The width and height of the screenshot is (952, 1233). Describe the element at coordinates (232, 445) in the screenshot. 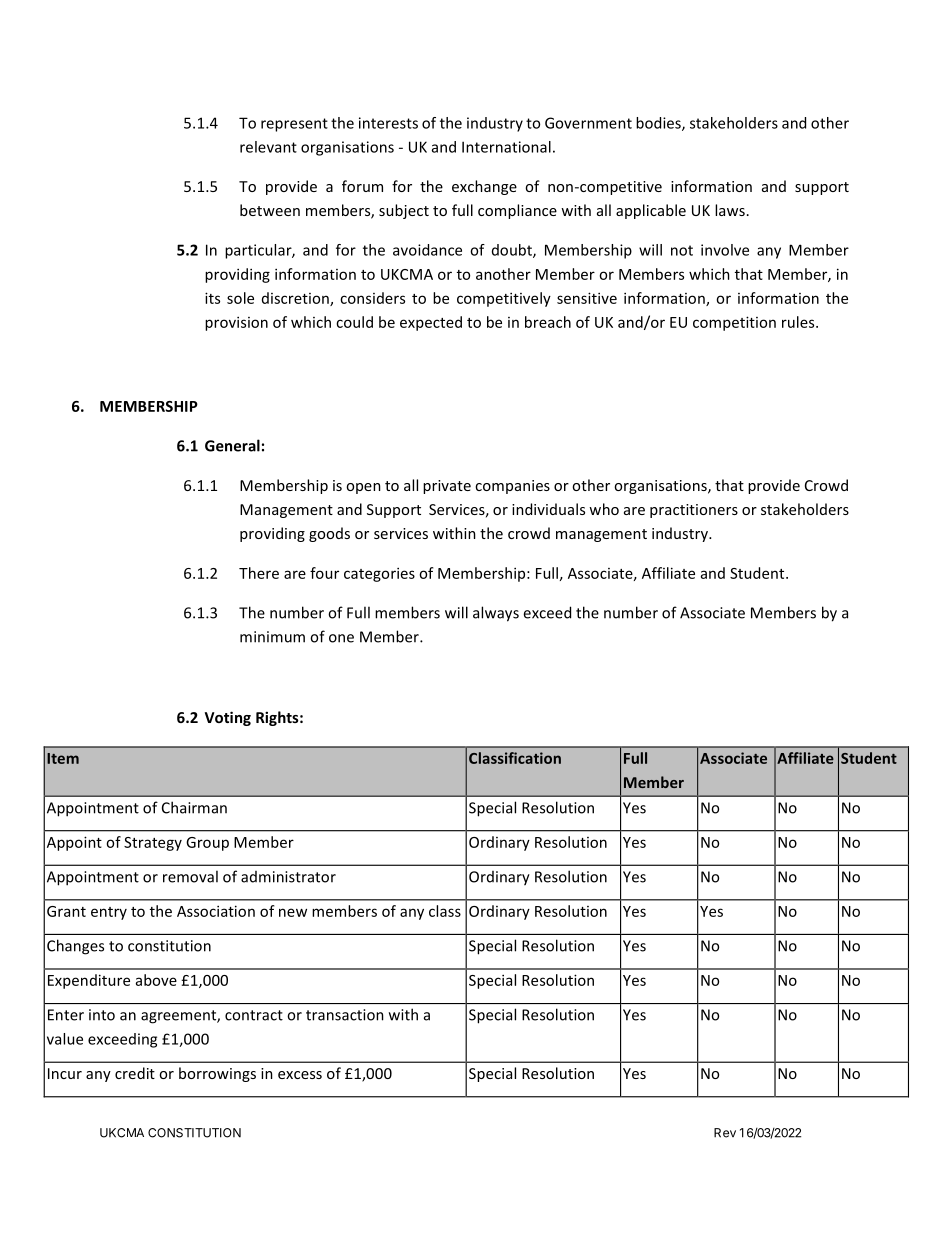

I see `General` at that location.
